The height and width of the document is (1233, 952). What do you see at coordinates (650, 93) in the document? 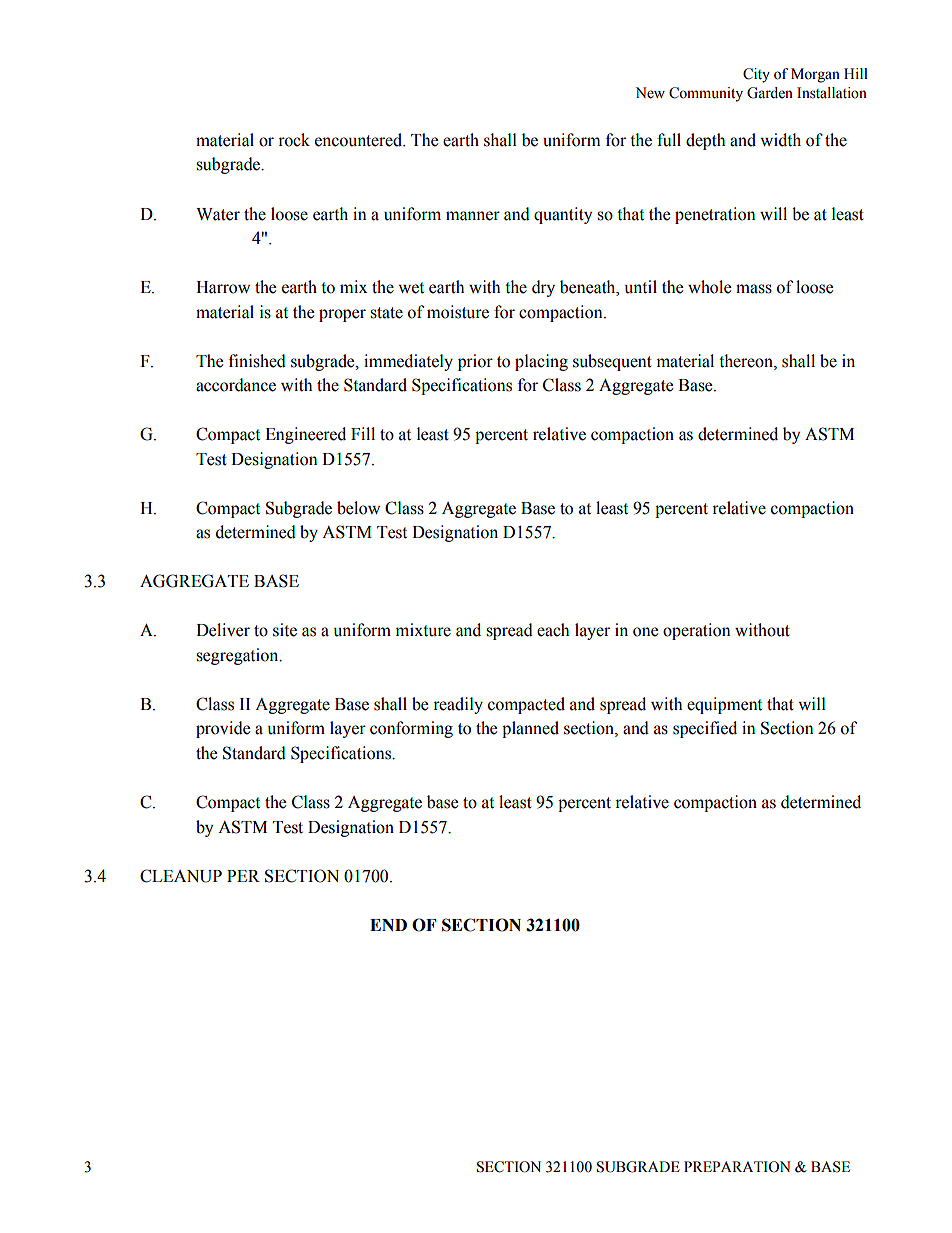
I see `New` at bounding box center [650, 93].
